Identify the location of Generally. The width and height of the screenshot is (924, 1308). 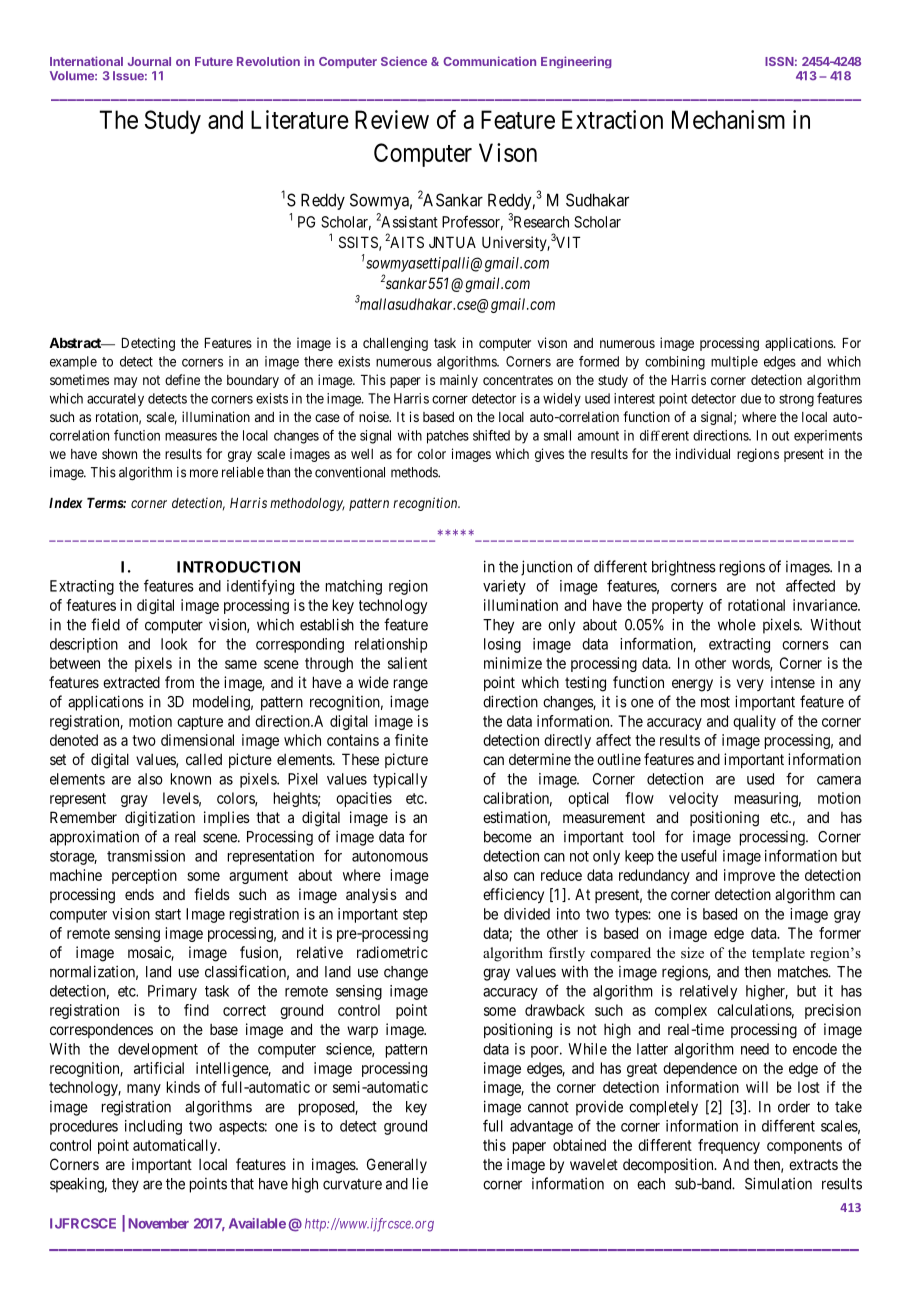
(397, 1165).
